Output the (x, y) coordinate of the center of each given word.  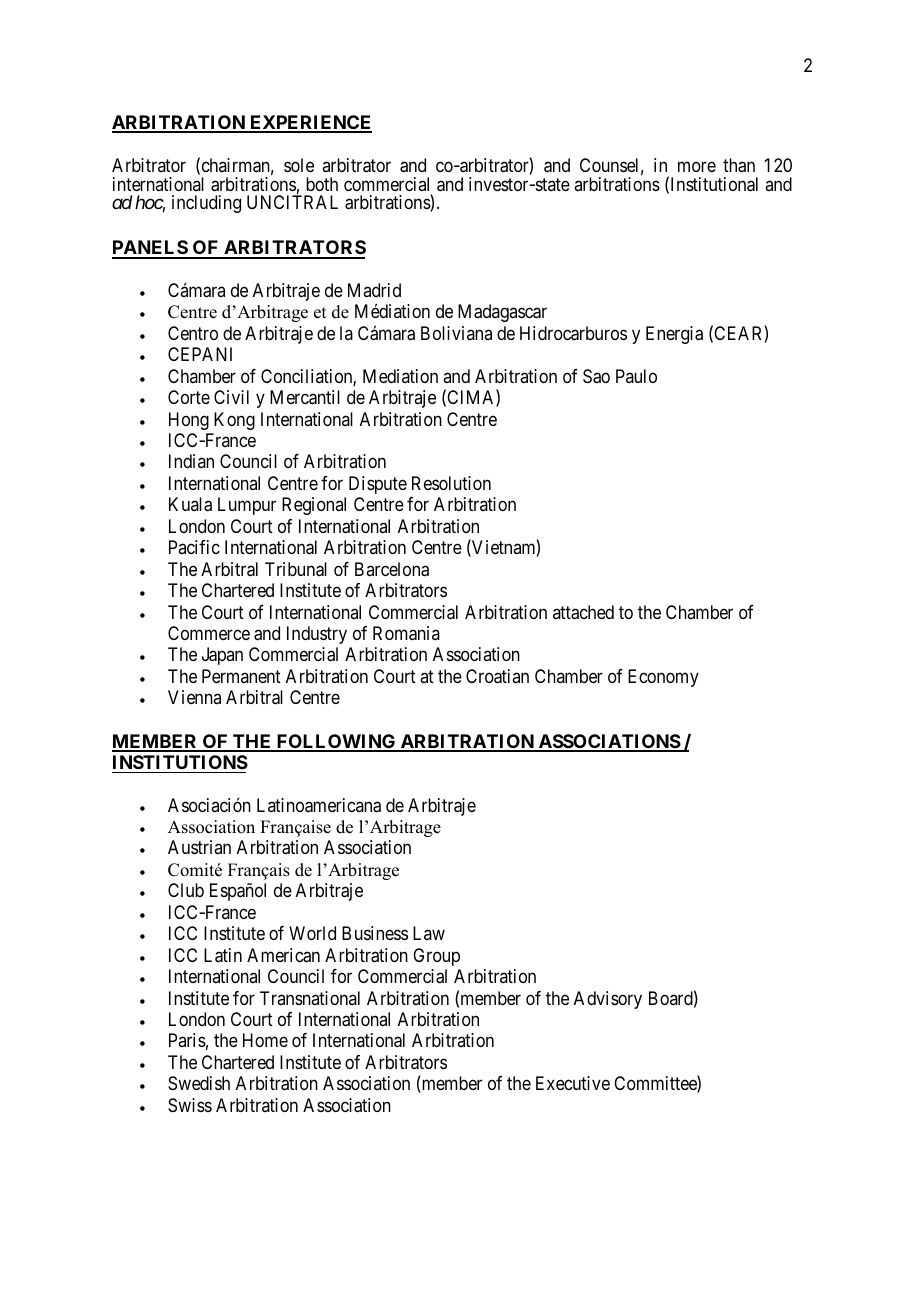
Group (436, 957)
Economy (663, 678)
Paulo (636, 376)
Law (429, 933)
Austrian (199, 847)
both (322, 184)
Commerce (209, 633)
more (697, 167)
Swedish (199, 1083)
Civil (231, 397)
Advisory (608, 1000)
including (206, 204)
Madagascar (502, 313)
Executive (573, 1083)
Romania (406, 633)
